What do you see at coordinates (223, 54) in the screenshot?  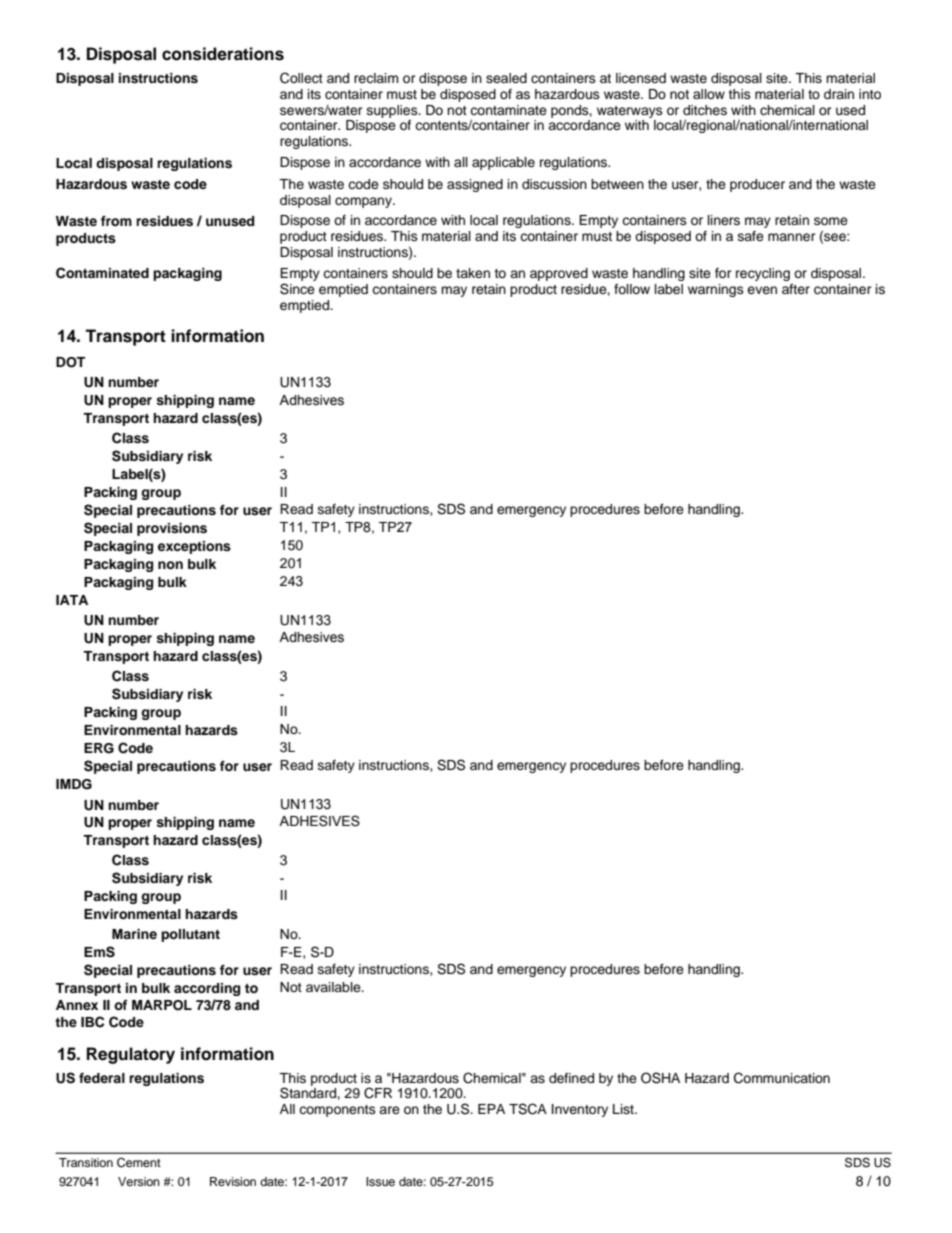 I see `considerations` at bounding box center [223, 54].
